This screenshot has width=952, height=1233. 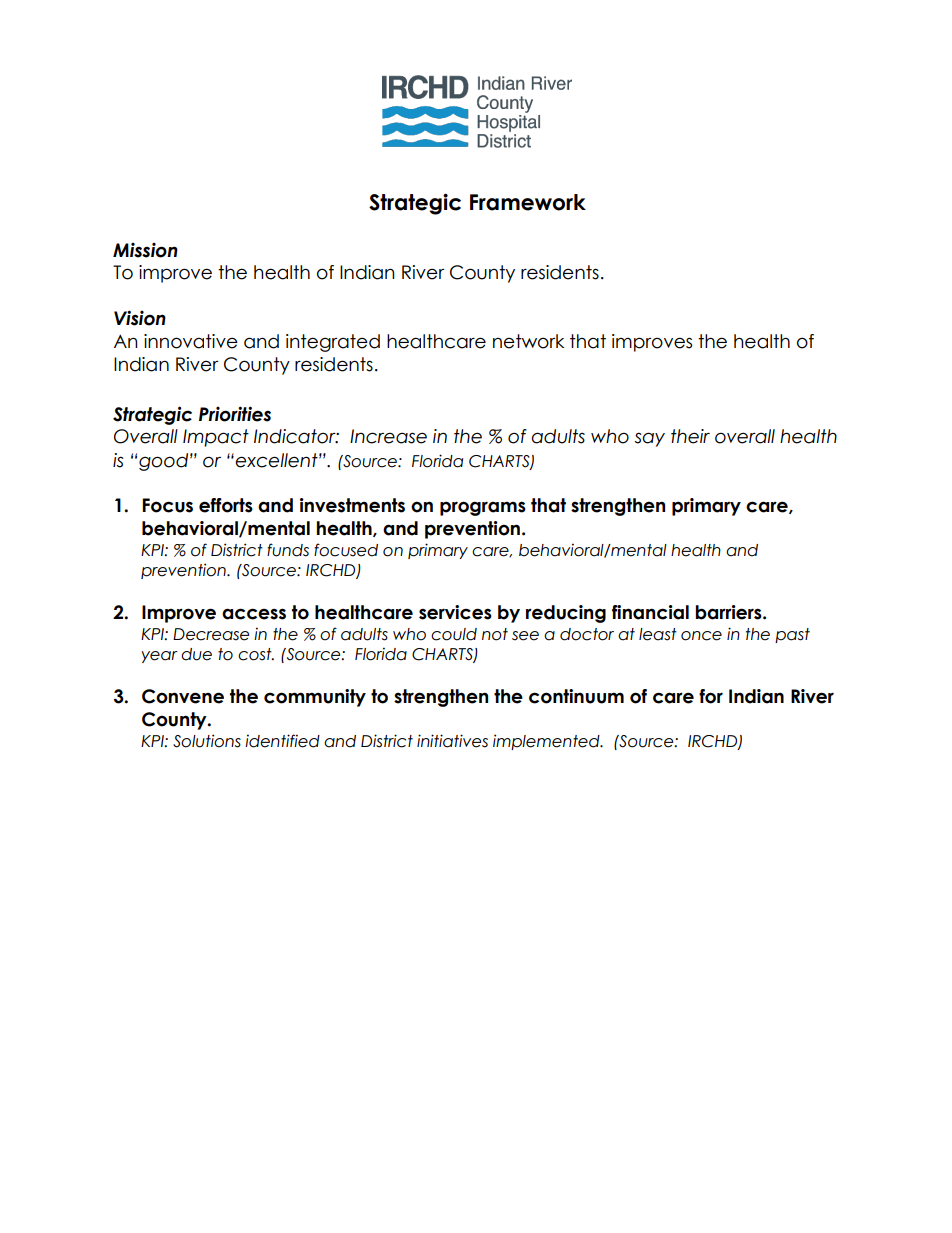 I want to click on financial, so click(x=650, y=612).
